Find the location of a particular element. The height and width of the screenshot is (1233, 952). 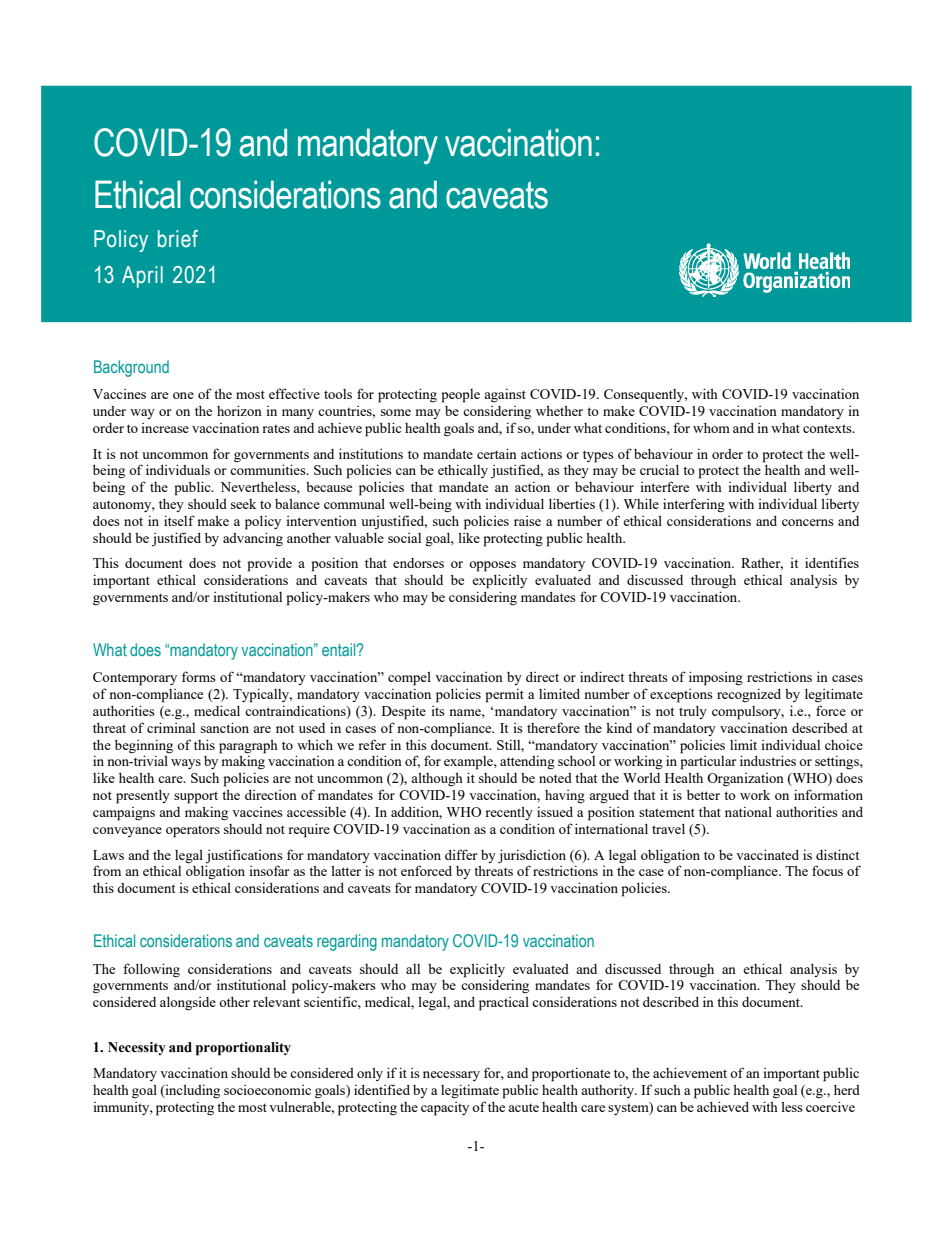

interfering is located at coordinates (694, 505).
